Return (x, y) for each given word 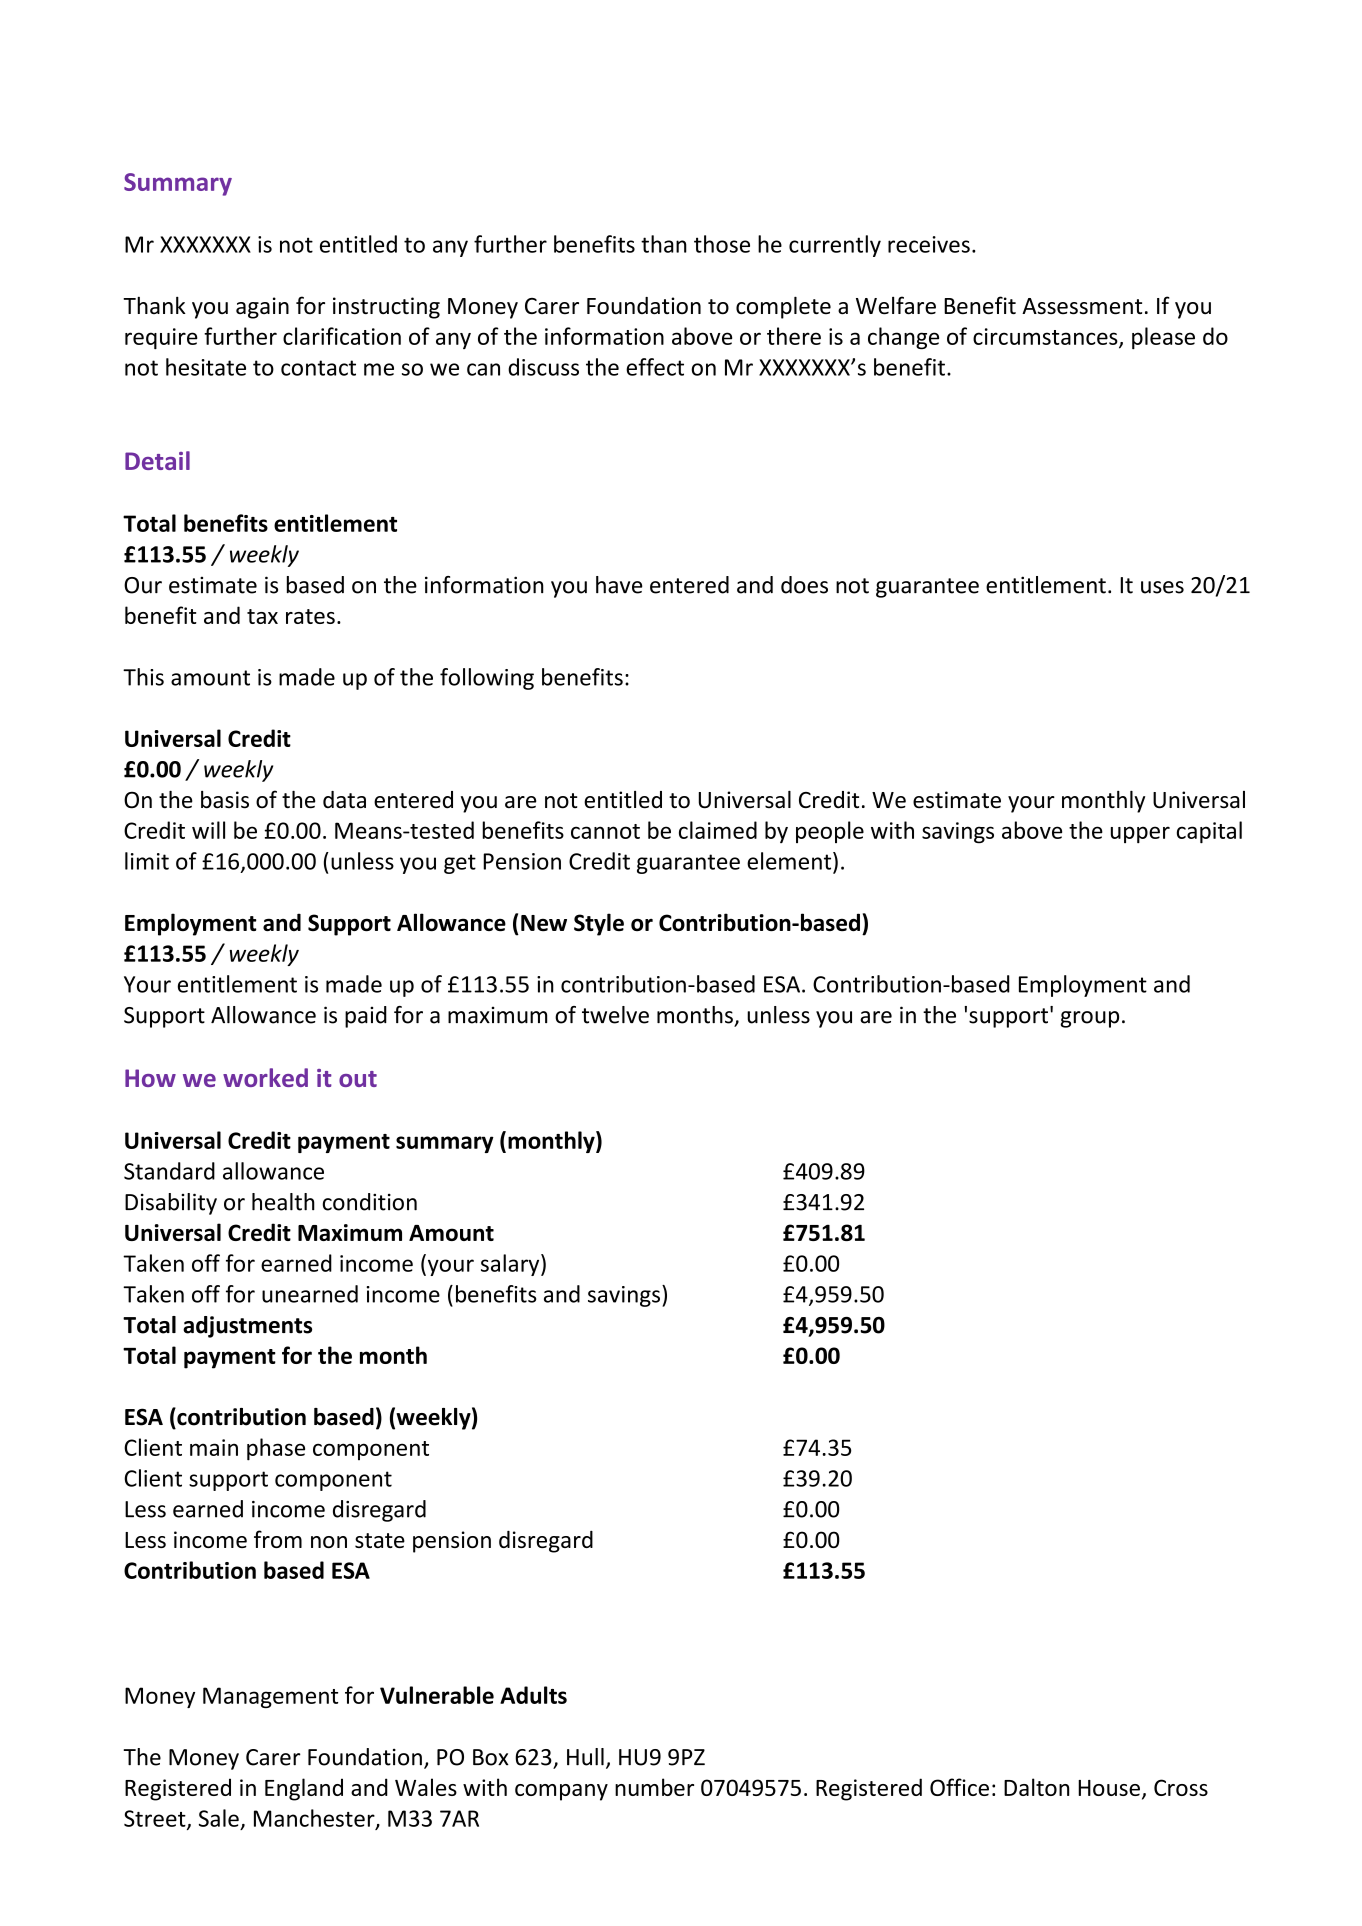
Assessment (1082, 306)
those (722, 244)
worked (265, 1077)
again (262, 308)
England (304, 1789)
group (1089, 1019)
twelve (615, 1015)
